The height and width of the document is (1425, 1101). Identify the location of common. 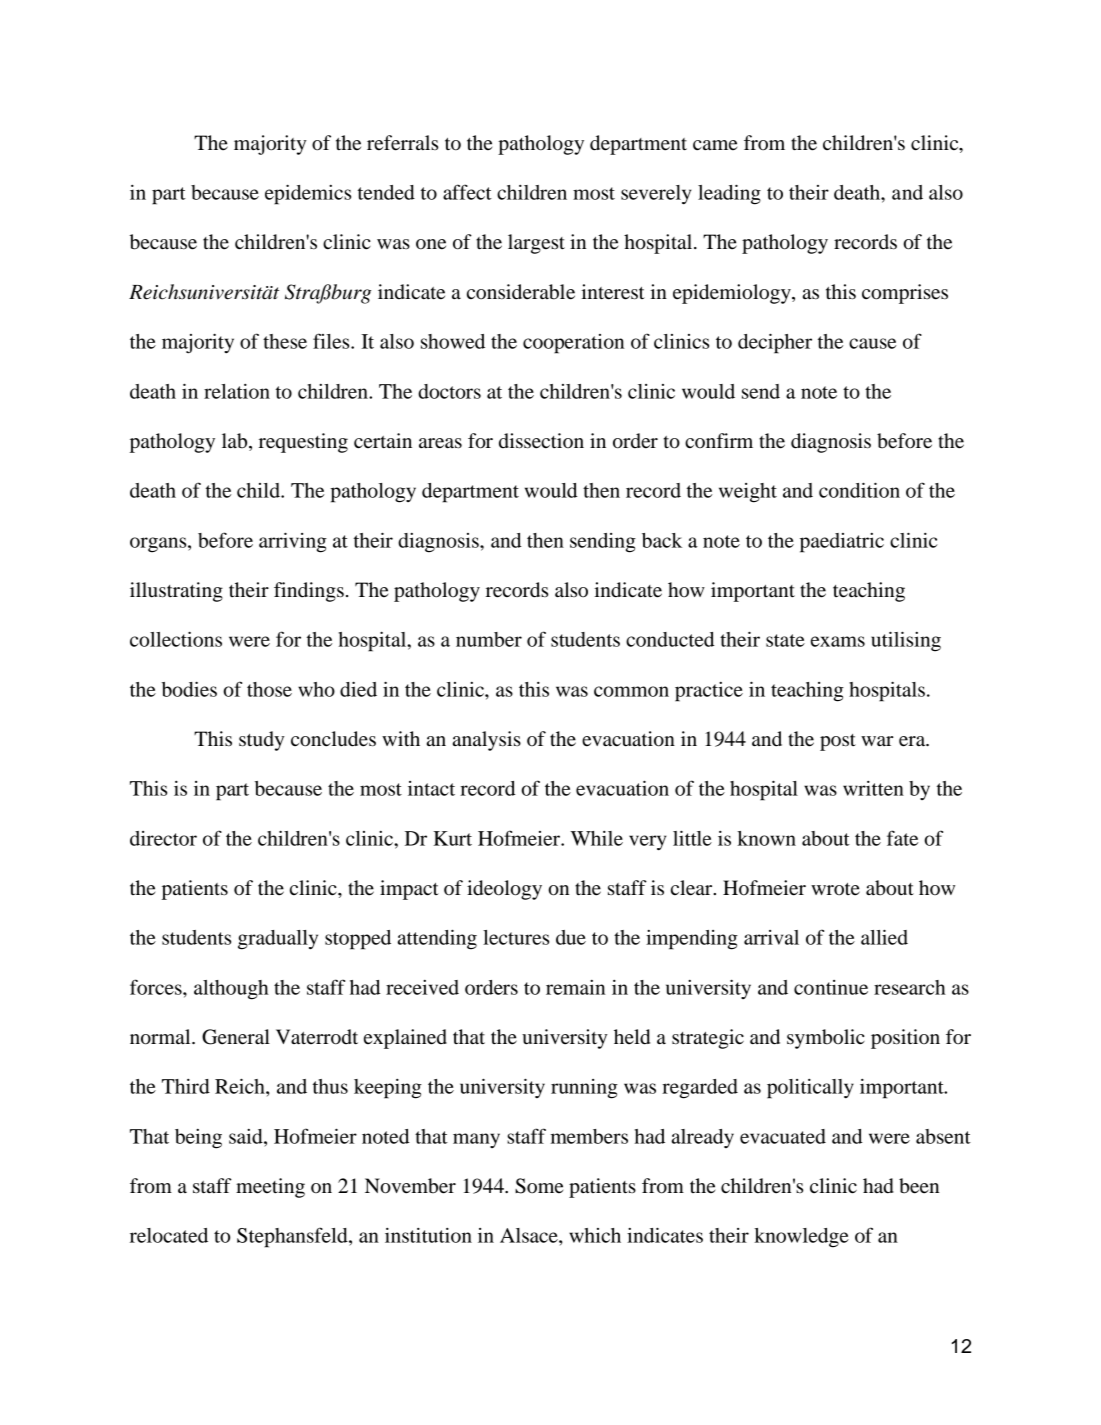
(631, 691).
